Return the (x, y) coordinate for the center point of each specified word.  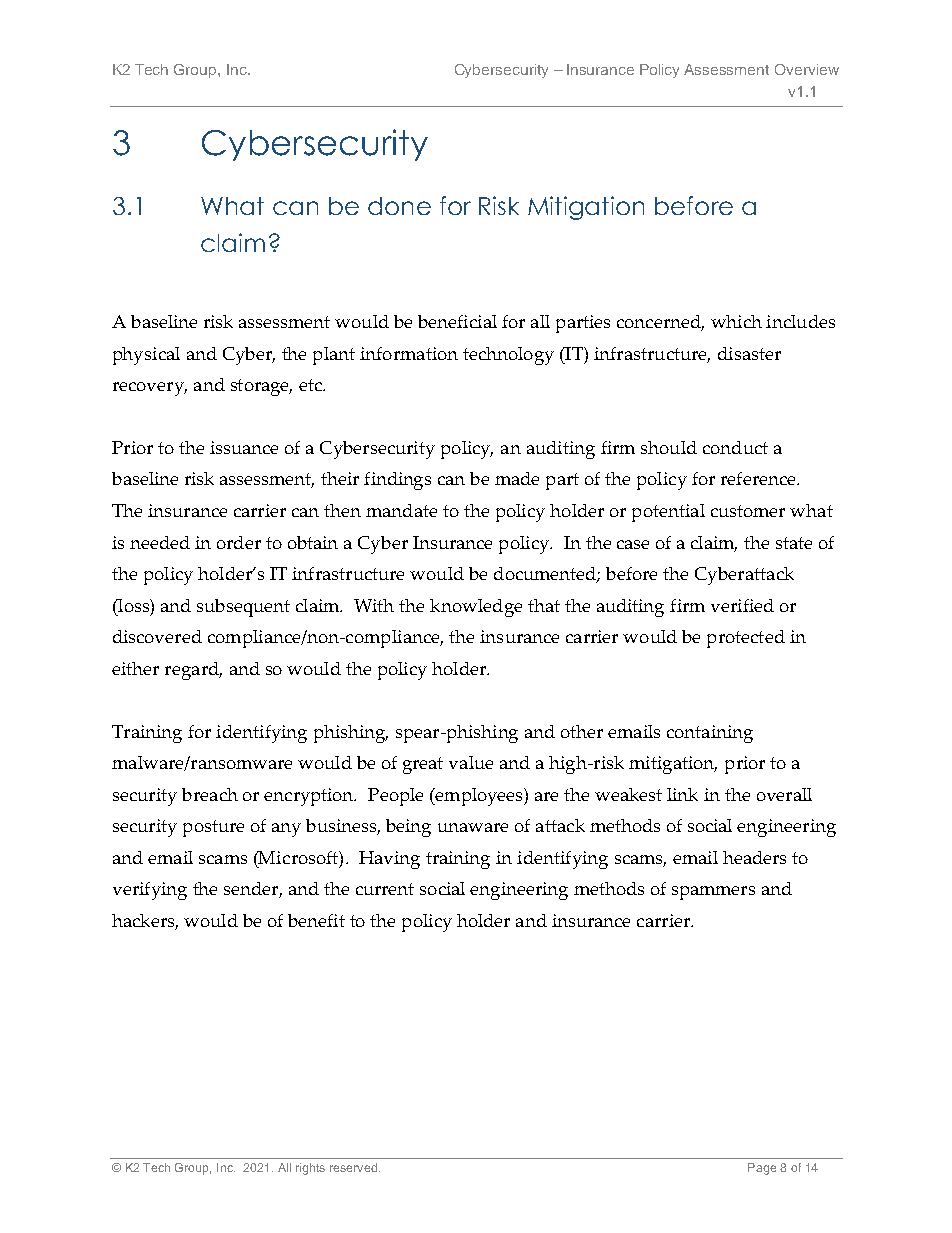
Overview (807, 69)
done (399, 206)
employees (479, 797)
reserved (353, 1167)
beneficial (457, 321)
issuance (244, 447)
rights (310, 1169)
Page (762, 1169)
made (517, 478)
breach (210, 794)
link (682, 794)
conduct (735, 447)
